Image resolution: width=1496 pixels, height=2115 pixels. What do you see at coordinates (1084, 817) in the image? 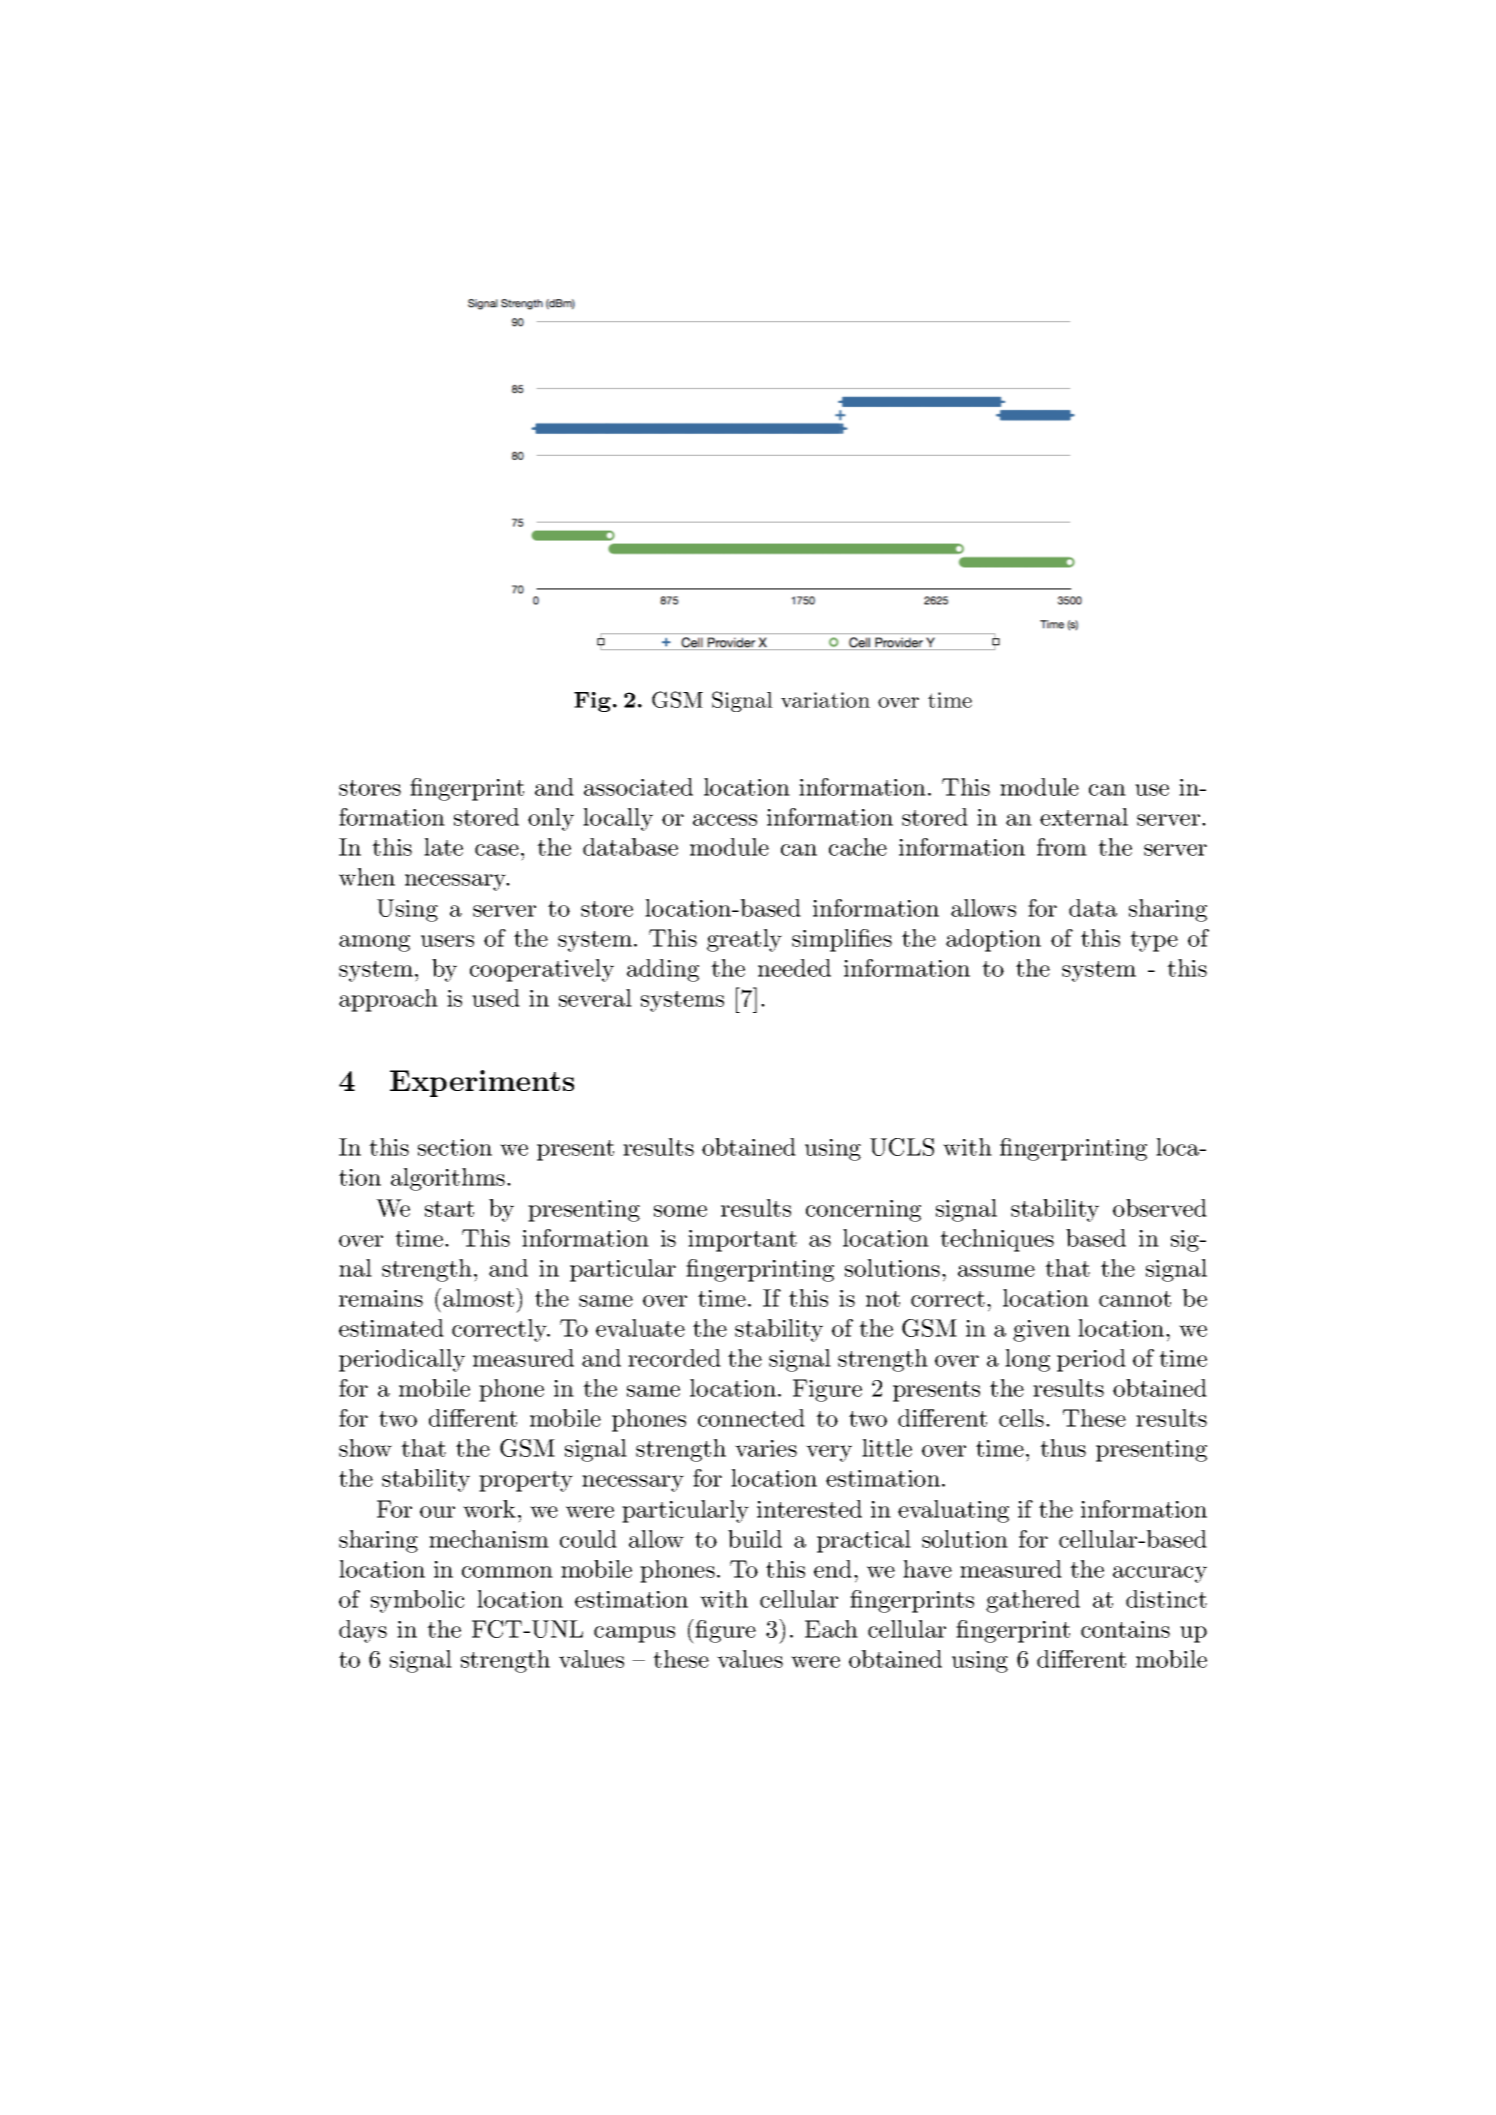
I see `external` at bounding box center [1084, 817].
